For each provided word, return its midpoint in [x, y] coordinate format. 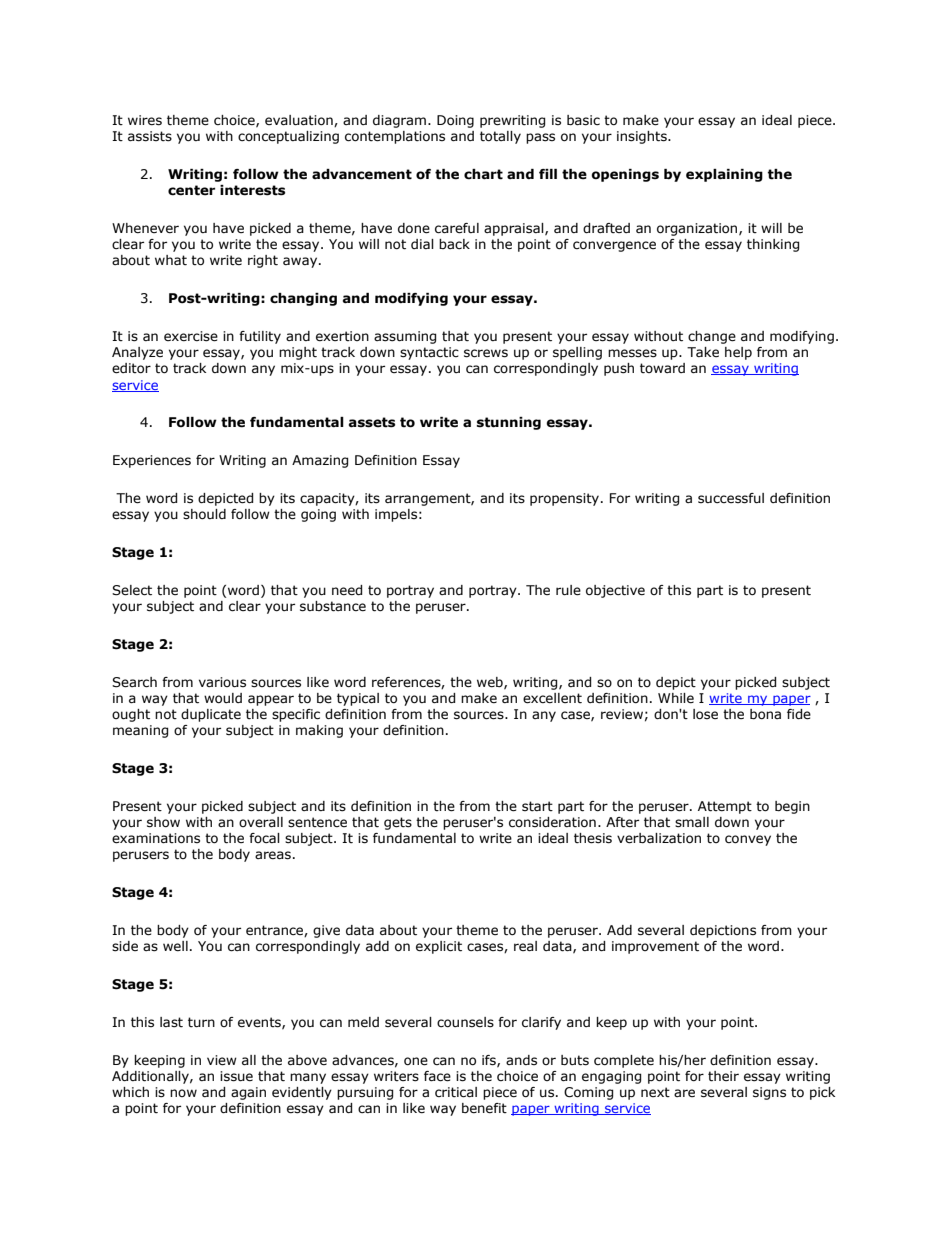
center [191, 190]
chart [483, 174]
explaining [724, 175]
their [723, 1076]
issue [236, 1076]
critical [456, 1092]
